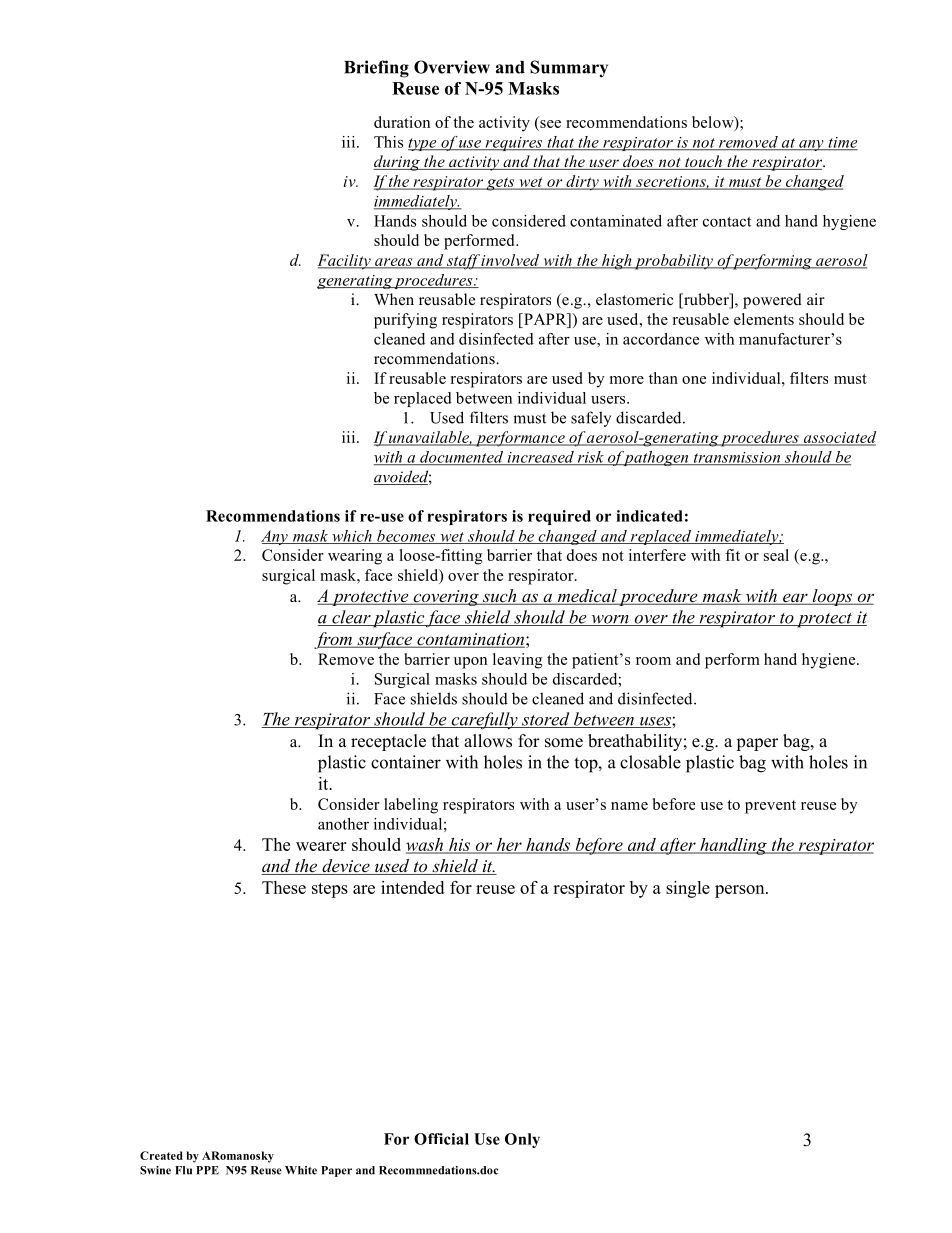 The image size is (952, 1233). I want to click on wearer, so click(321, 846).
